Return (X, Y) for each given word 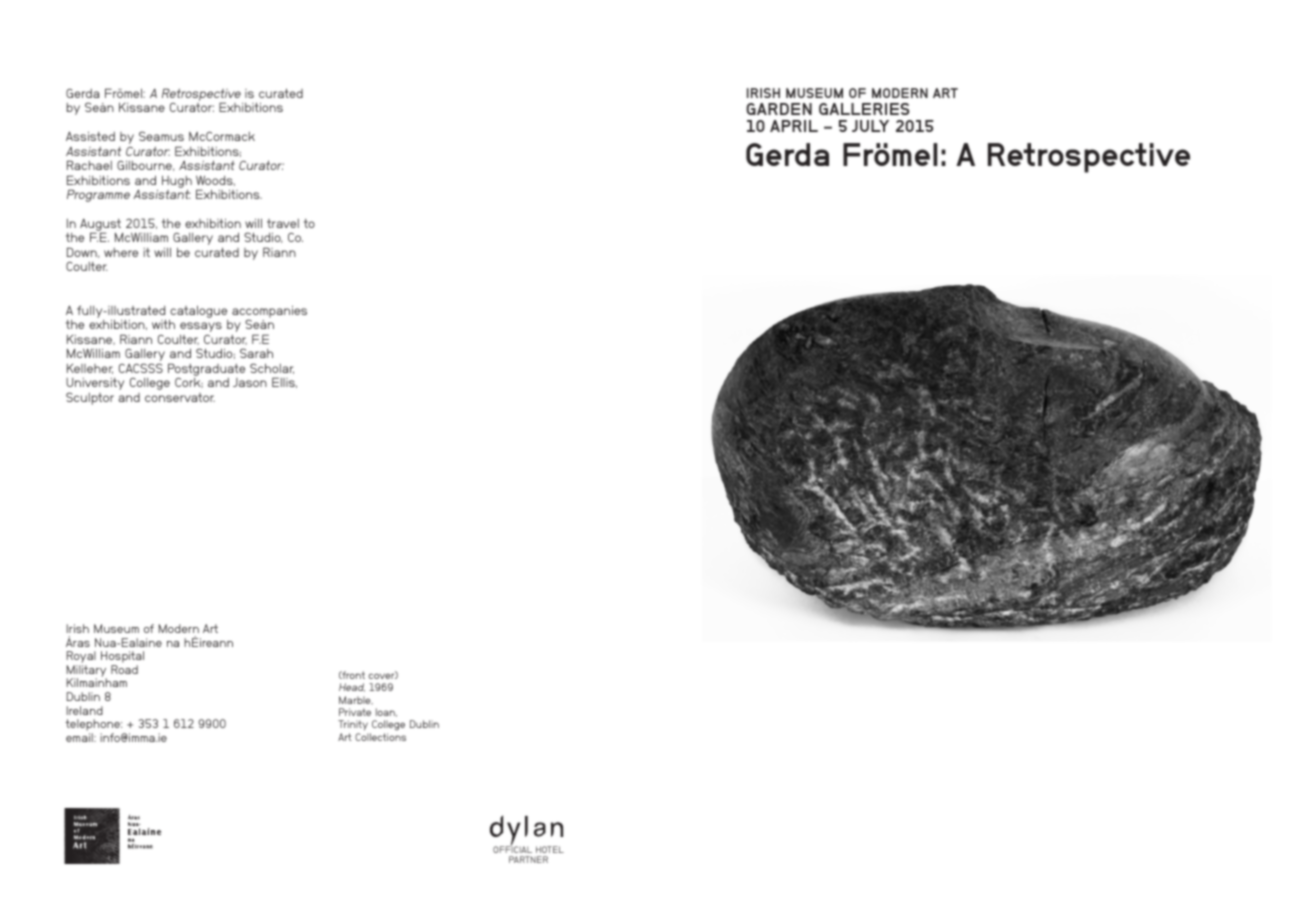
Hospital (122, 658)
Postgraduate (206, 369)
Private (355, 712)
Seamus (161, 136)
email (80, 737)
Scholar (272, 368)
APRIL (794, 126)
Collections (380, 737)
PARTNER (528, 859)
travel (283, 223)
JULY (870, 126)
